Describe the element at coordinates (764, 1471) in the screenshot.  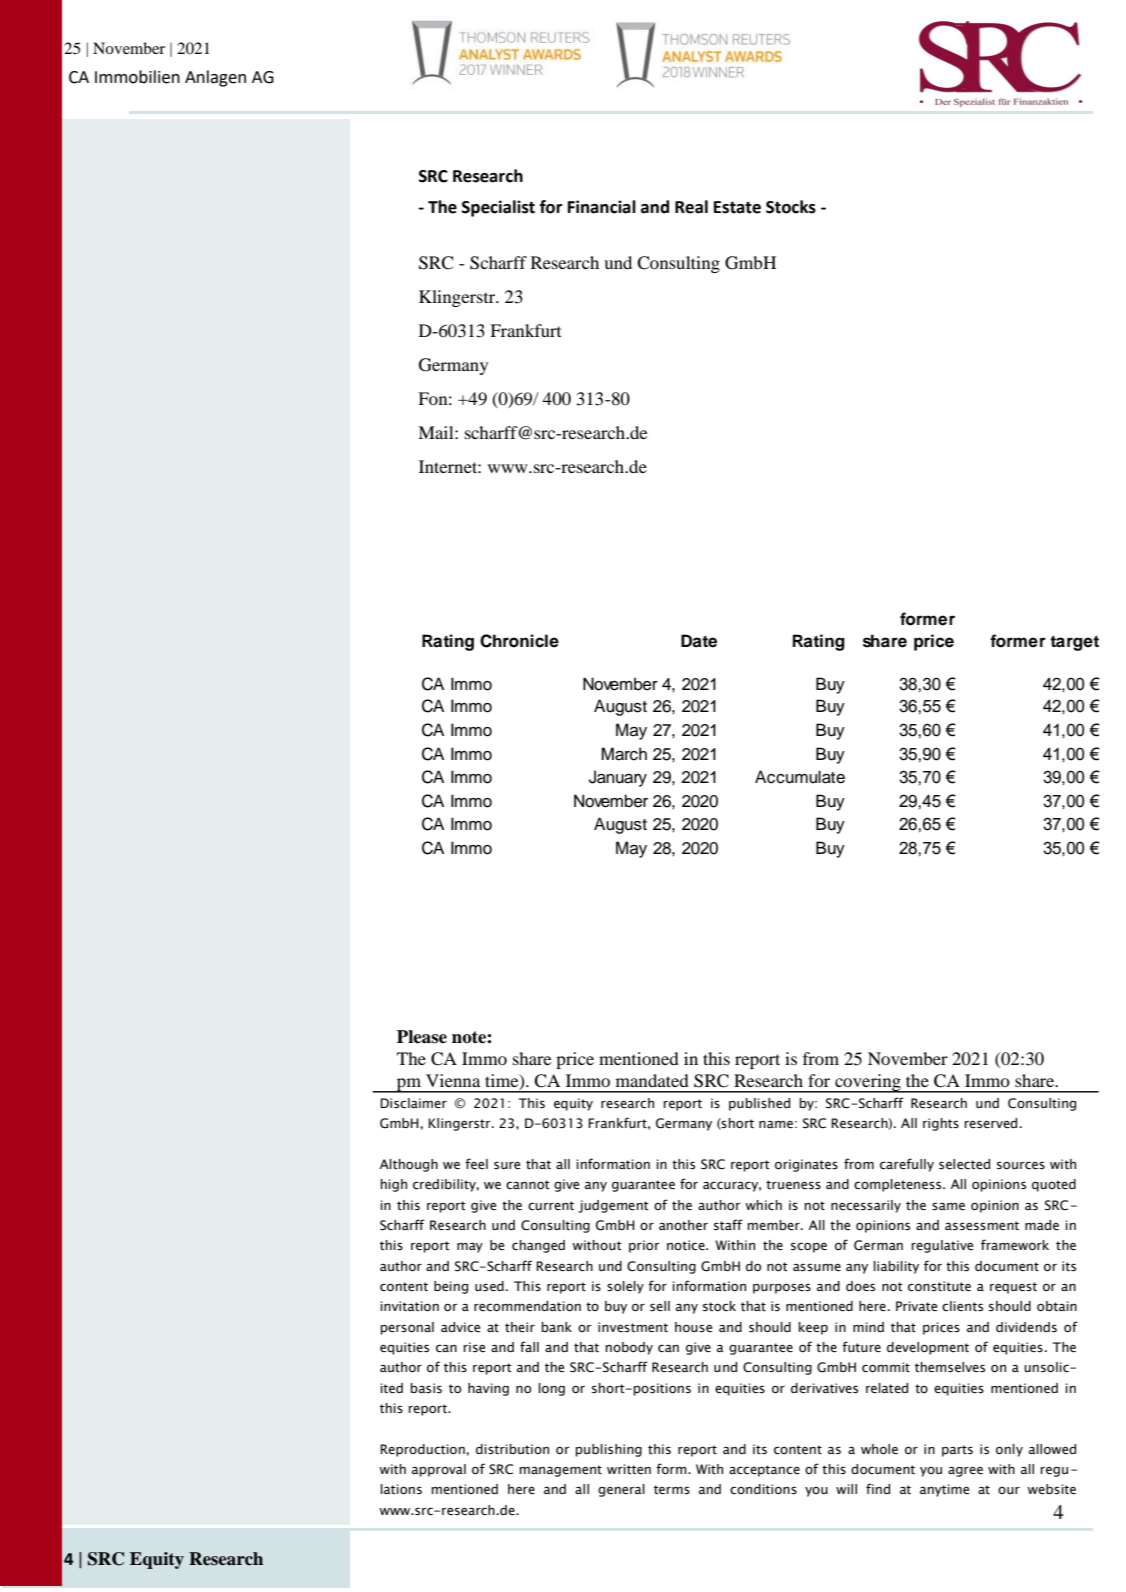
I see `acceptance` at that location.
